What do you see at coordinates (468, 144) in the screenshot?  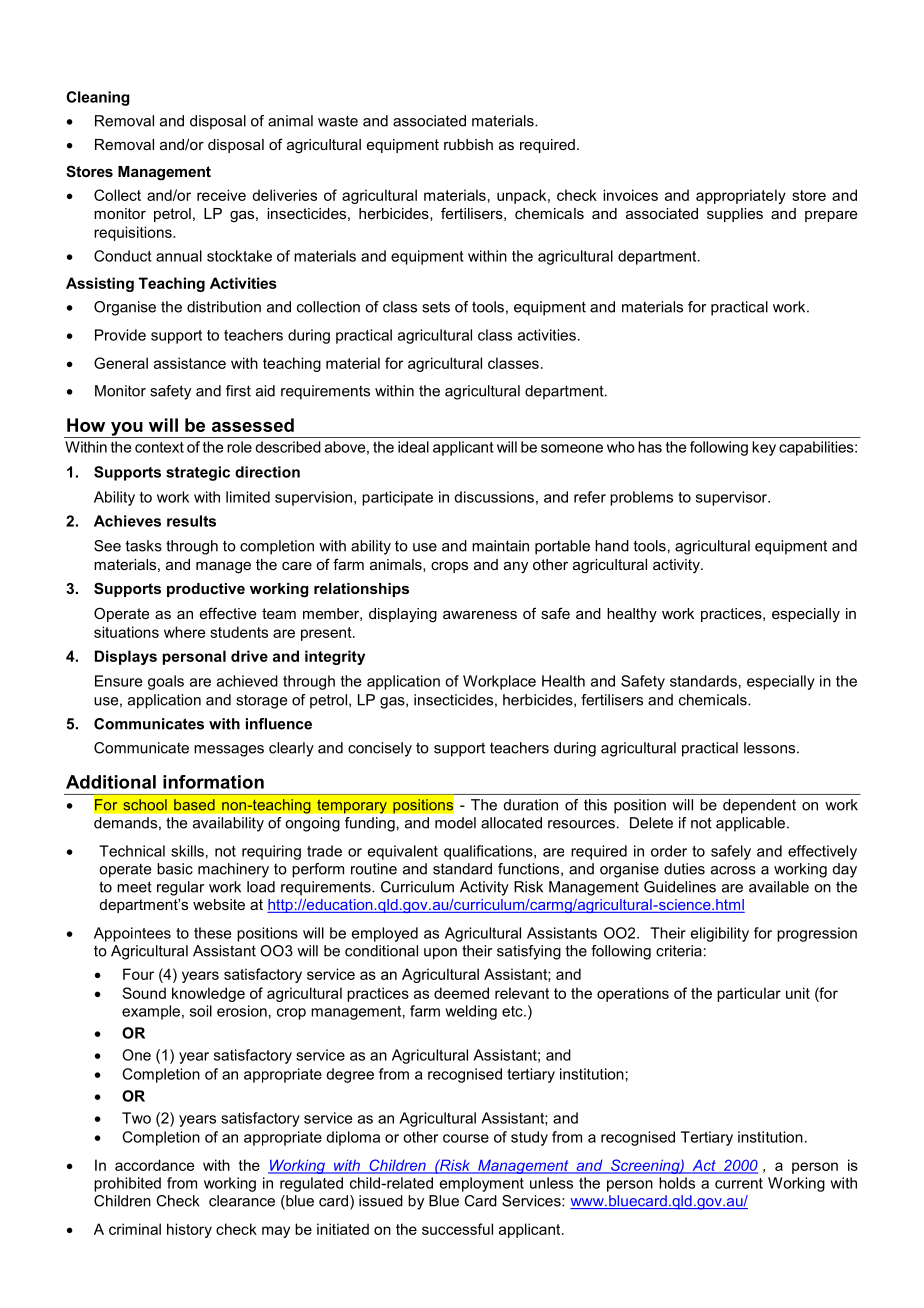 I see `rubbish` at bounding box center [468, 144].
